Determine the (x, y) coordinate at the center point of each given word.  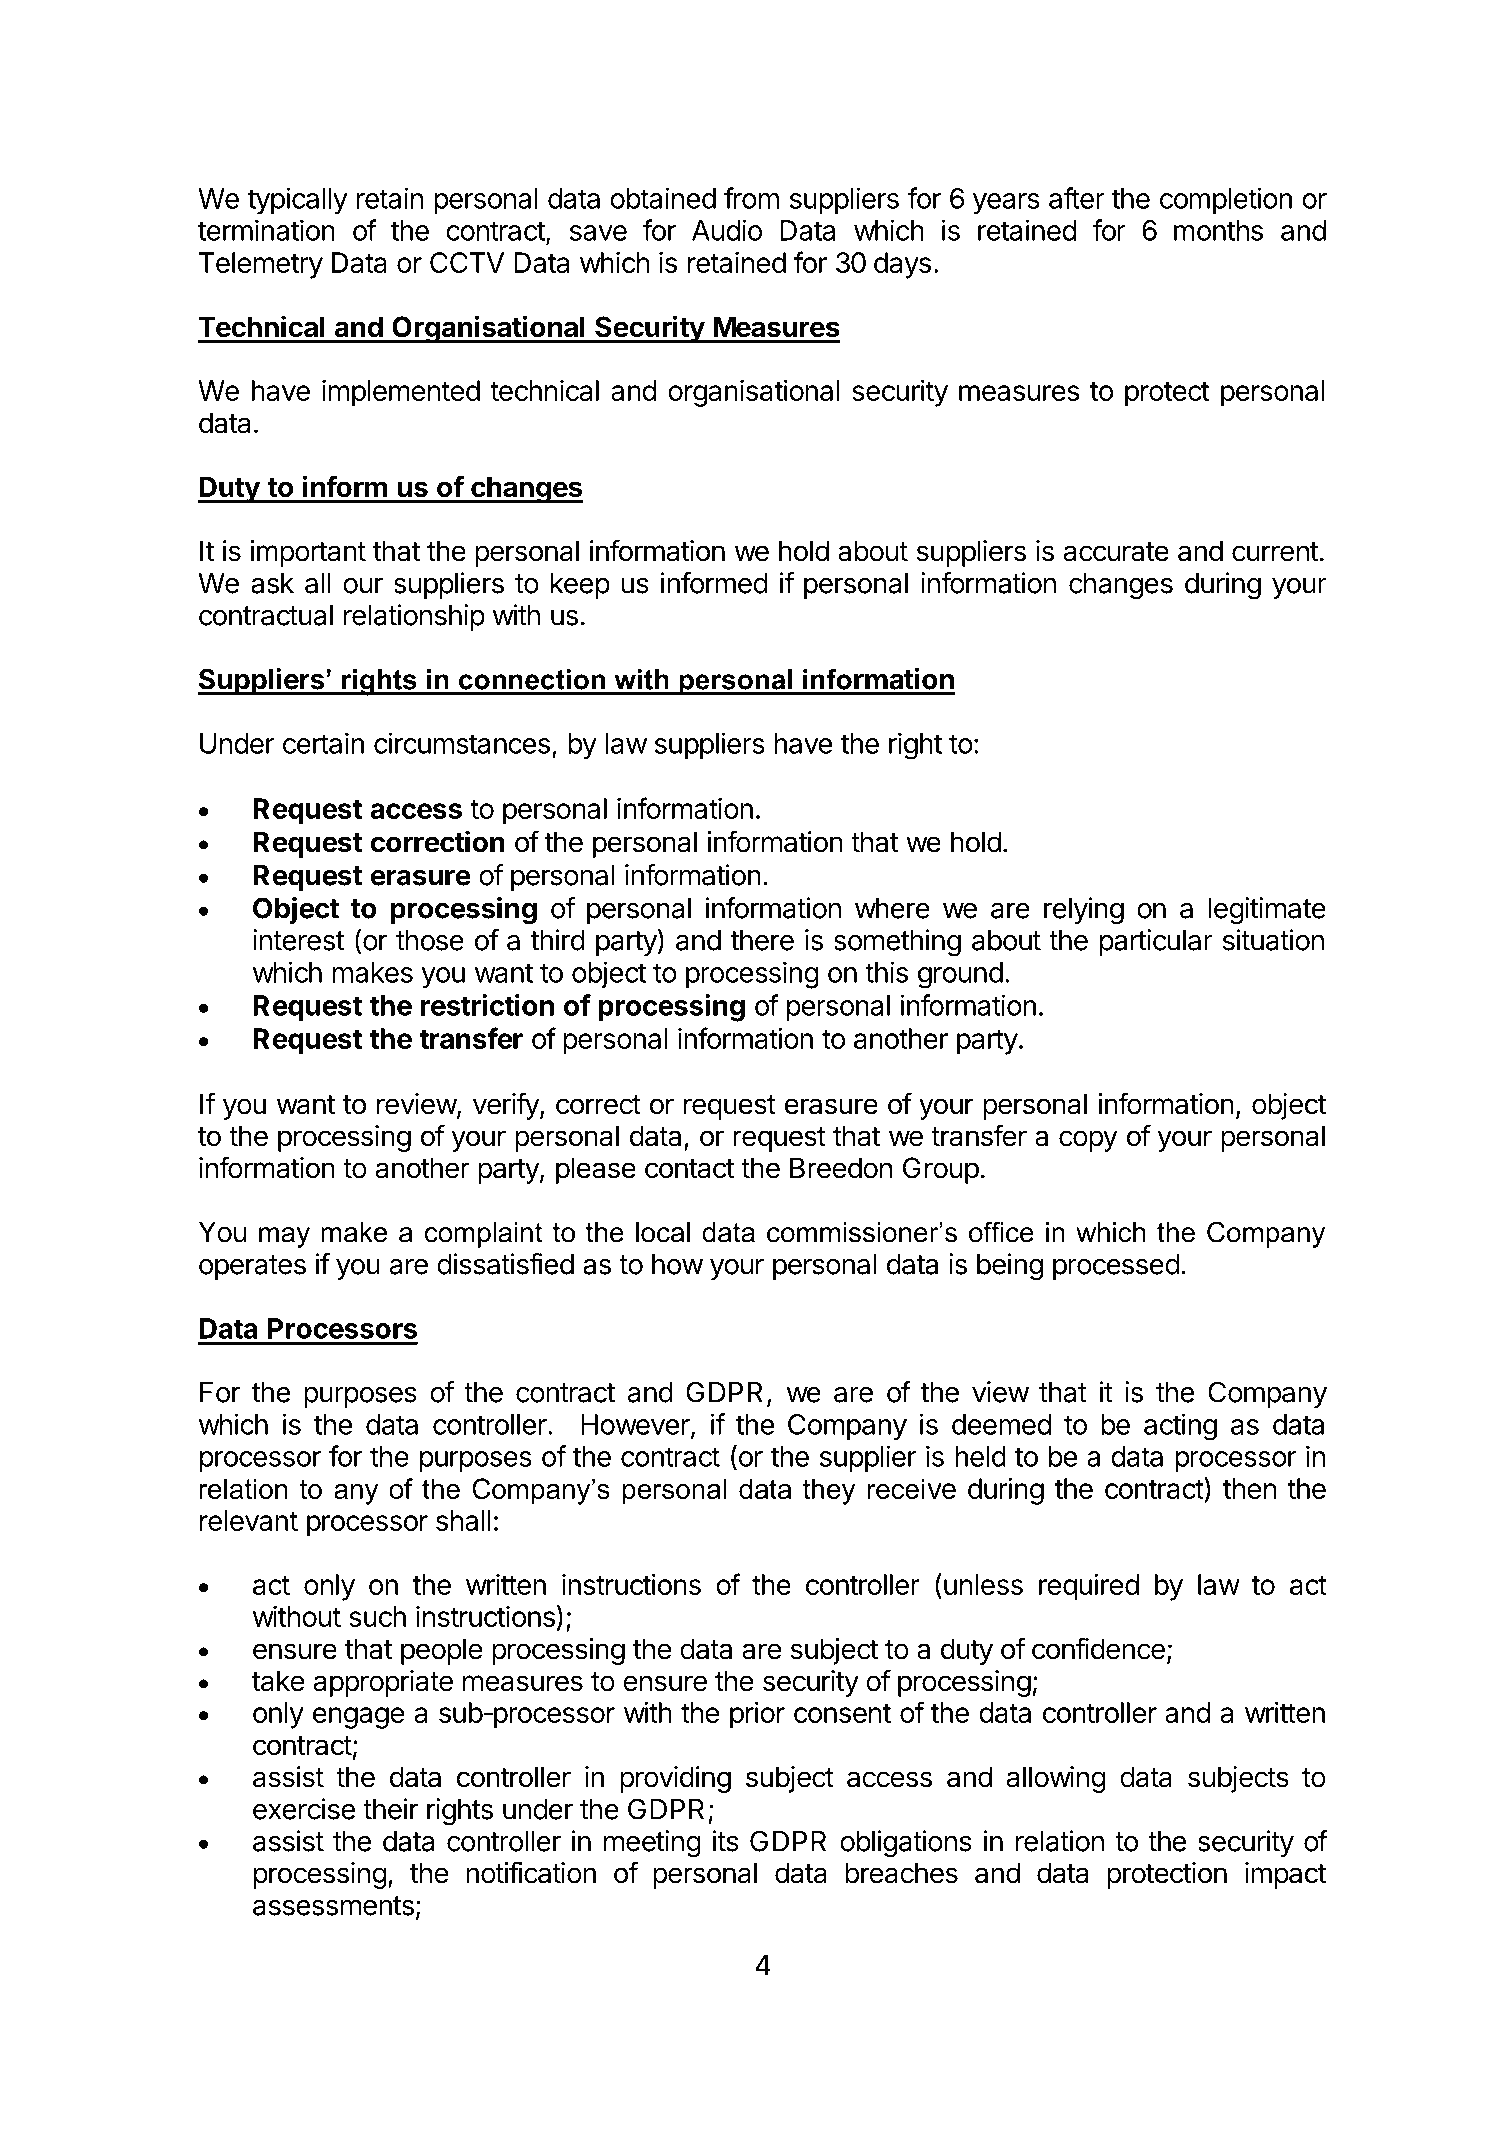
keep (580, 586)
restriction (487, 1005)
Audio (727, 230)
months (1218, 230)
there (762, 940)
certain (323, 743)
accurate (1116, 552)
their (390, 1809)
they (829, 1491)
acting (1180, 1427)
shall (463, 1520)
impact (1285, 1875)
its (725, 1841)
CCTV (467, 262)
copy (1088, 1141)
